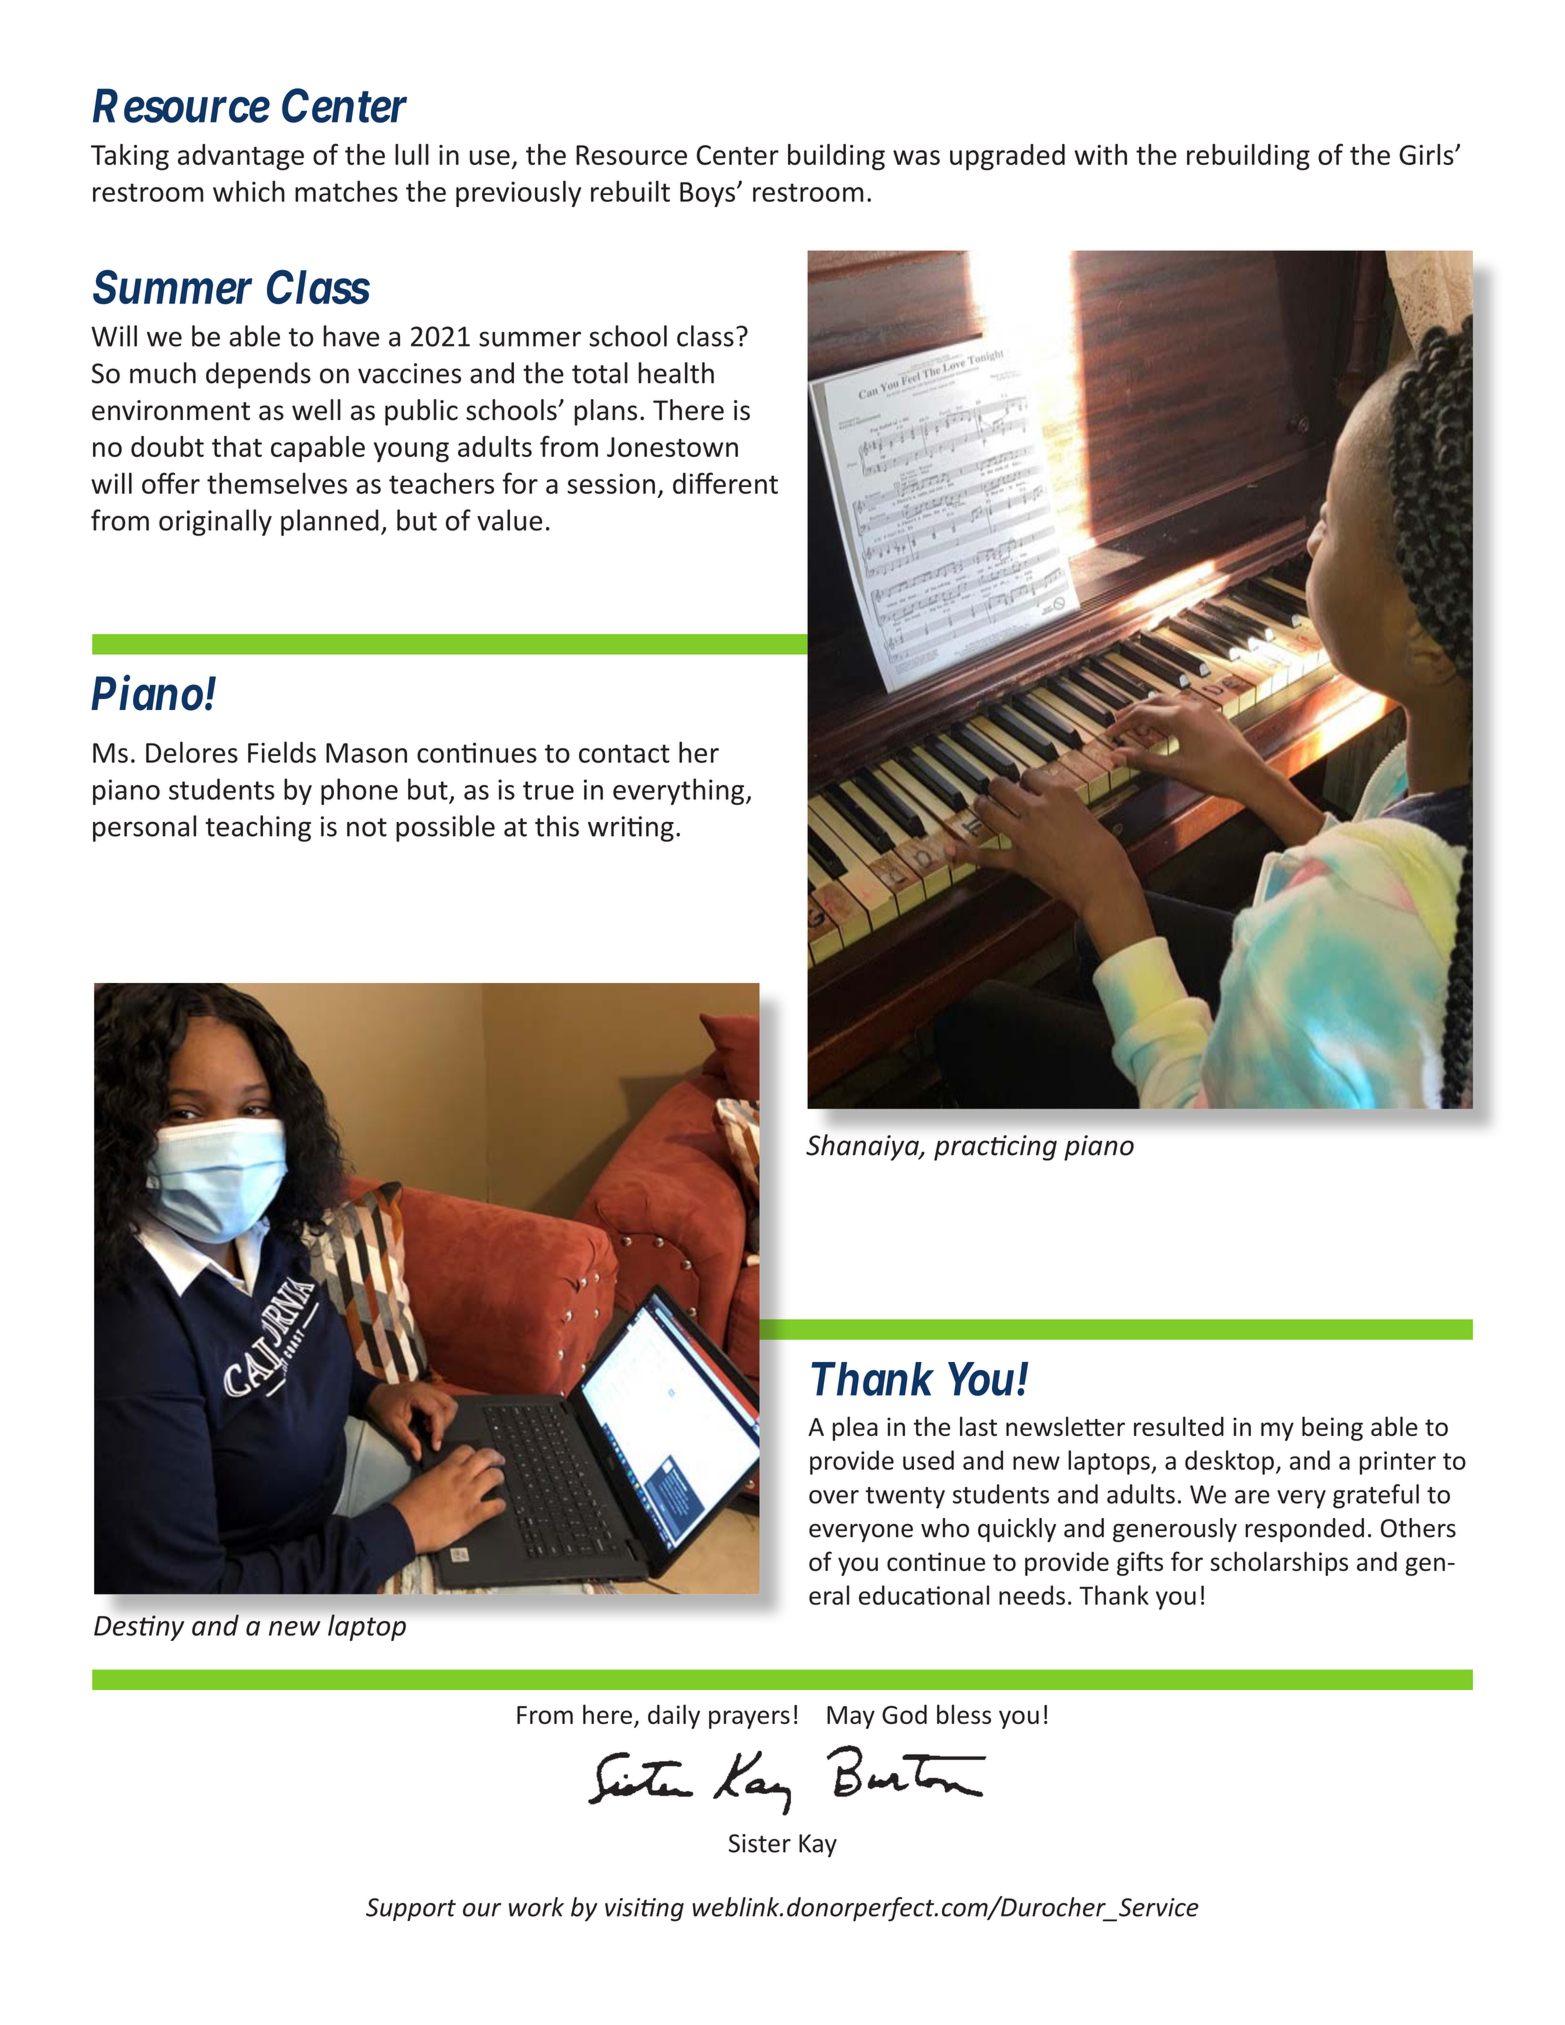 The image size is (1565, 2025). I want to click on Support, so click(411, 1909).
